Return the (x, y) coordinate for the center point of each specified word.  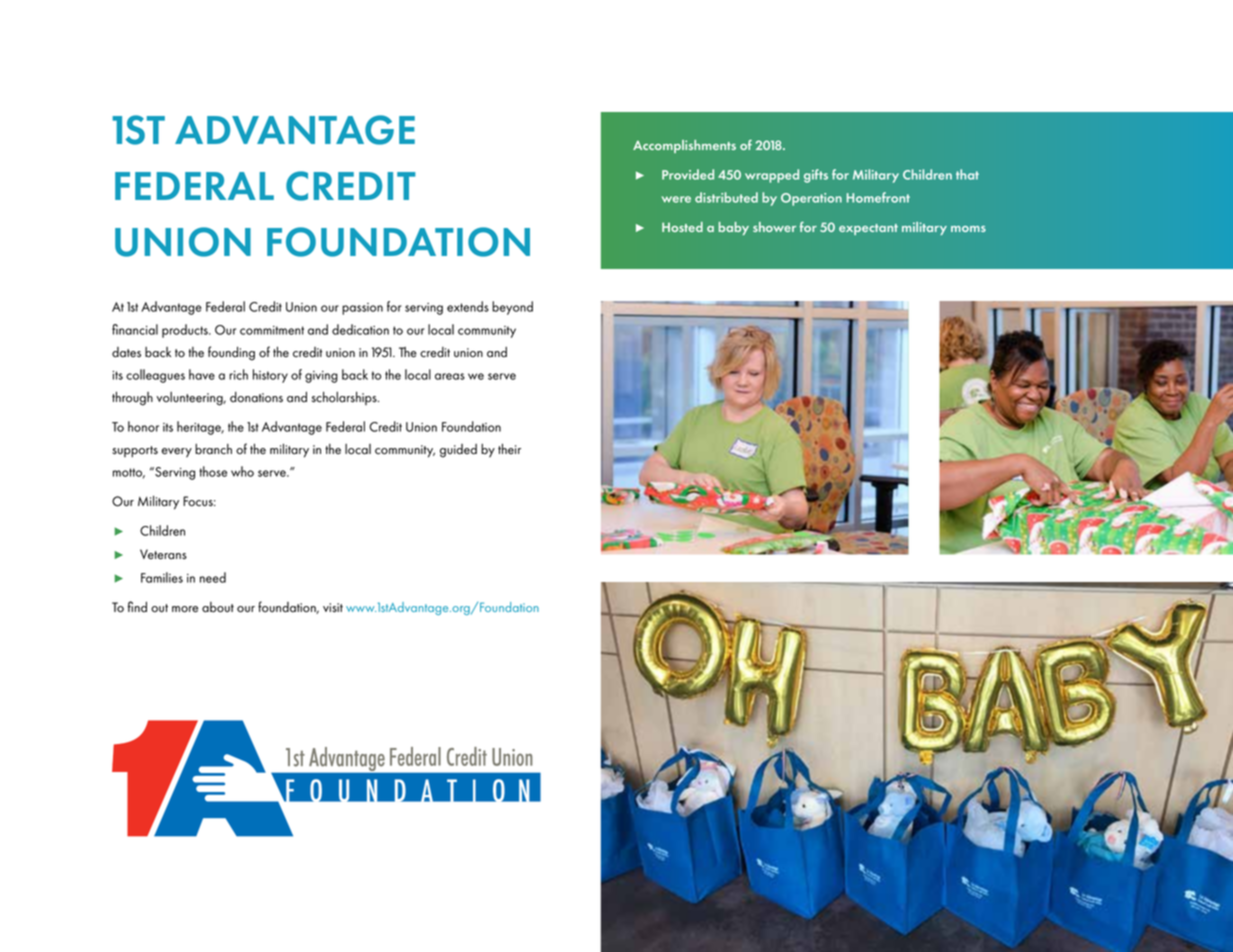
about (218, 607)
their (509, 448)
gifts (816, 176)
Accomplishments (684, 146)
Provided (688, 174)
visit (333, 608)
